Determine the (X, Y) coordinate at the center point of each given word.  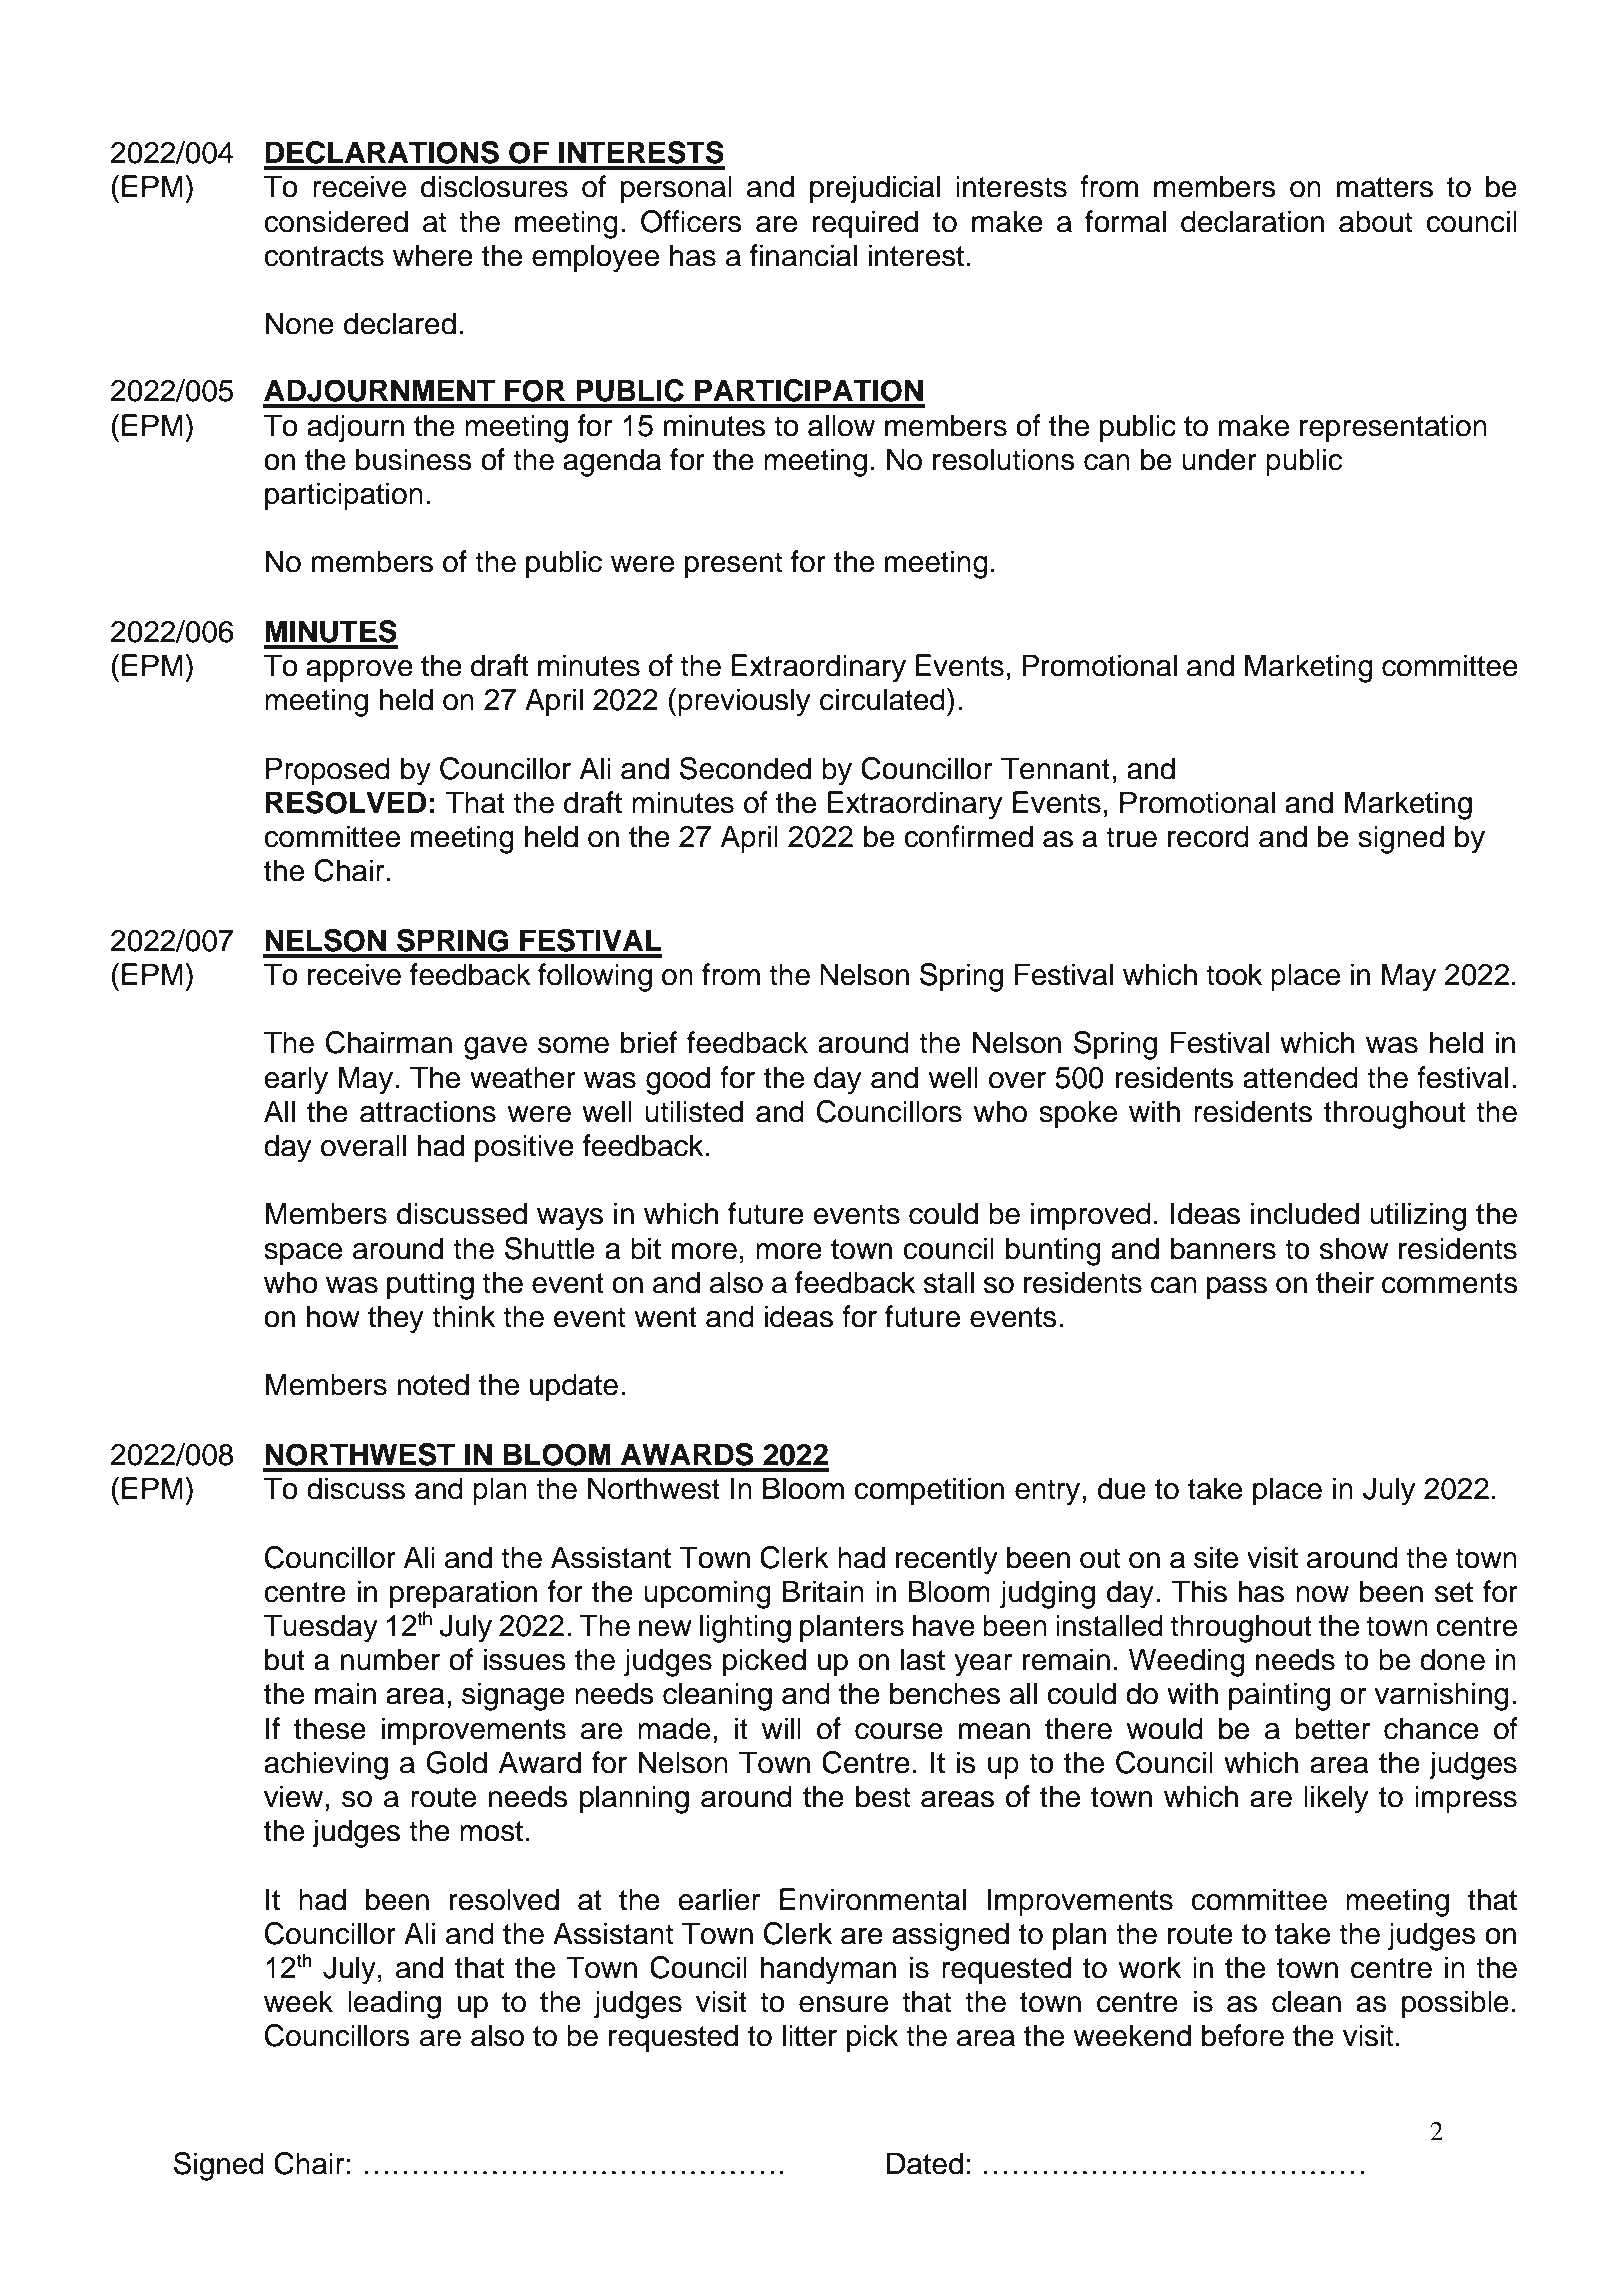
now (1322, 1594)
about (1375, 221)
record (1208, 836)
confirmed (968, 836)
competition (929, 1491)
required (865, 224)
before (1243, 2035)
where (433, 255)
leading (394, 2004)
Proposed (328, 771)
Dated (925, 2163)
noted (433, 1384)
